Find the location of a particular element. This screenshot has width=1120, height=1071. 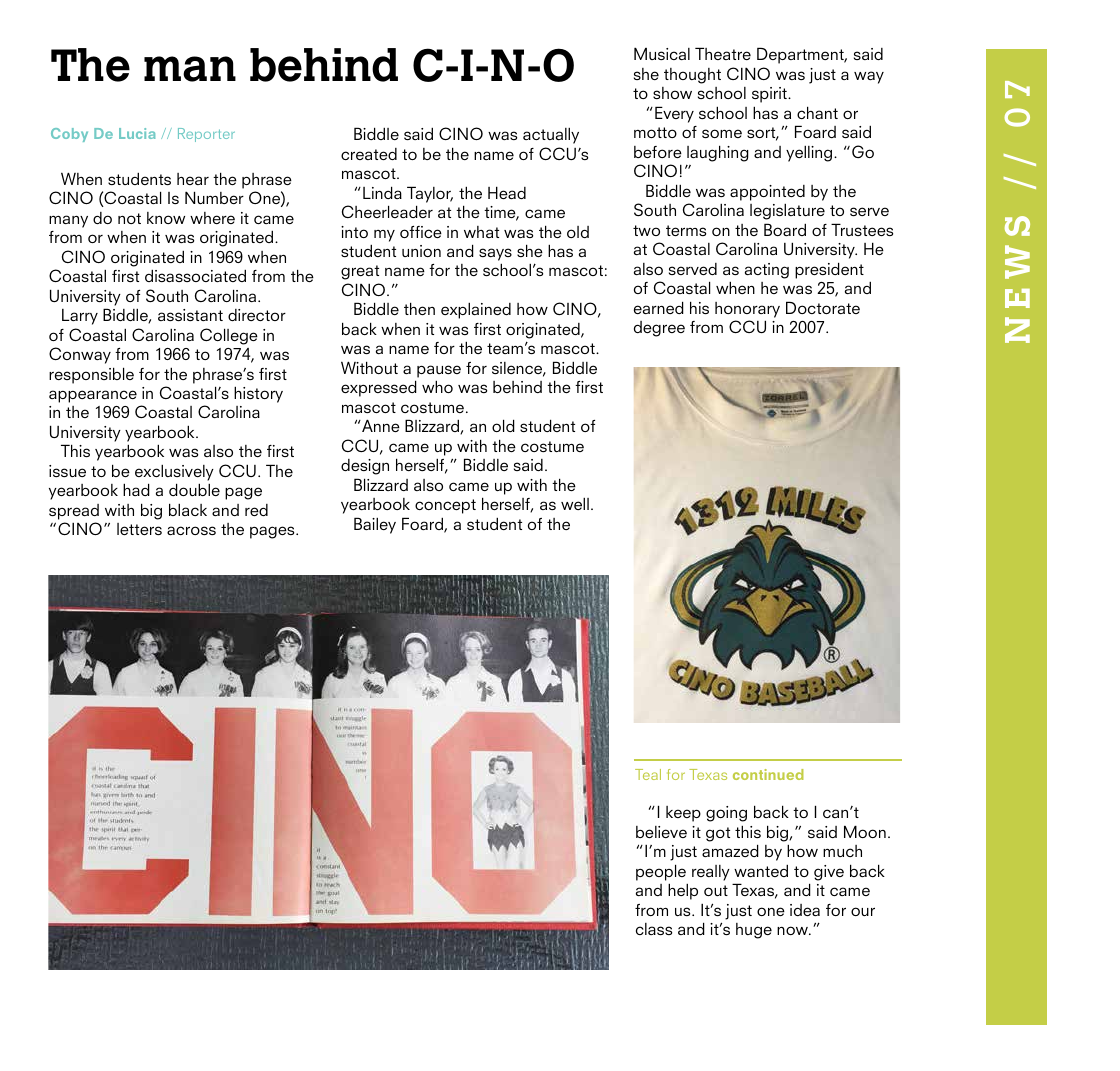

Lucia is located at coordinates (137, 133).
